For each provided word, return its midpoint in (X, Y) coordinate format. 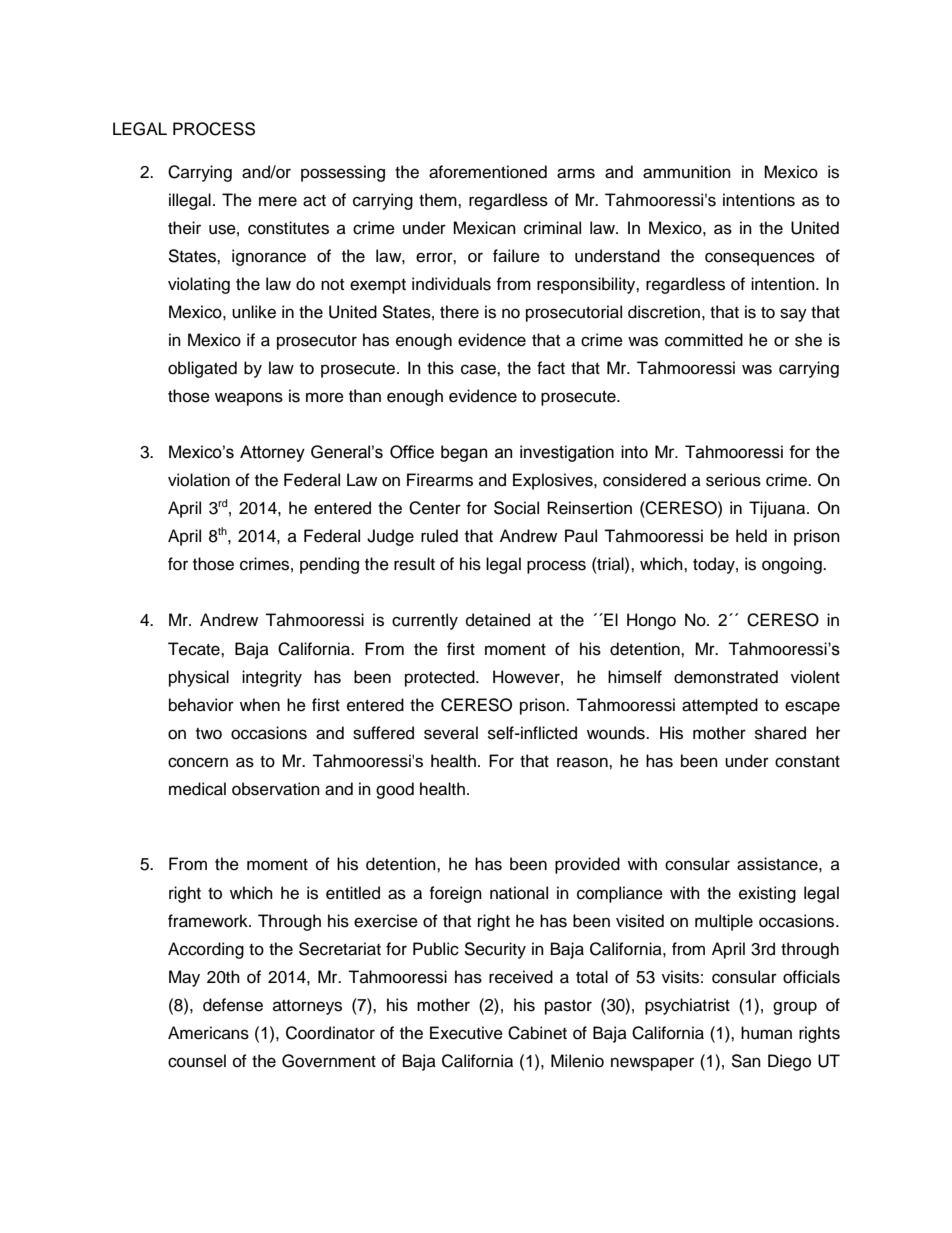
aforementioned (488, 172)
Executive (466, 1033)
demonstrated (726, 677)
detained (498, 620)
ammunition (687, 172)
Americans (208, 1033)
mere (278, 201)
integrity (272, 678)
